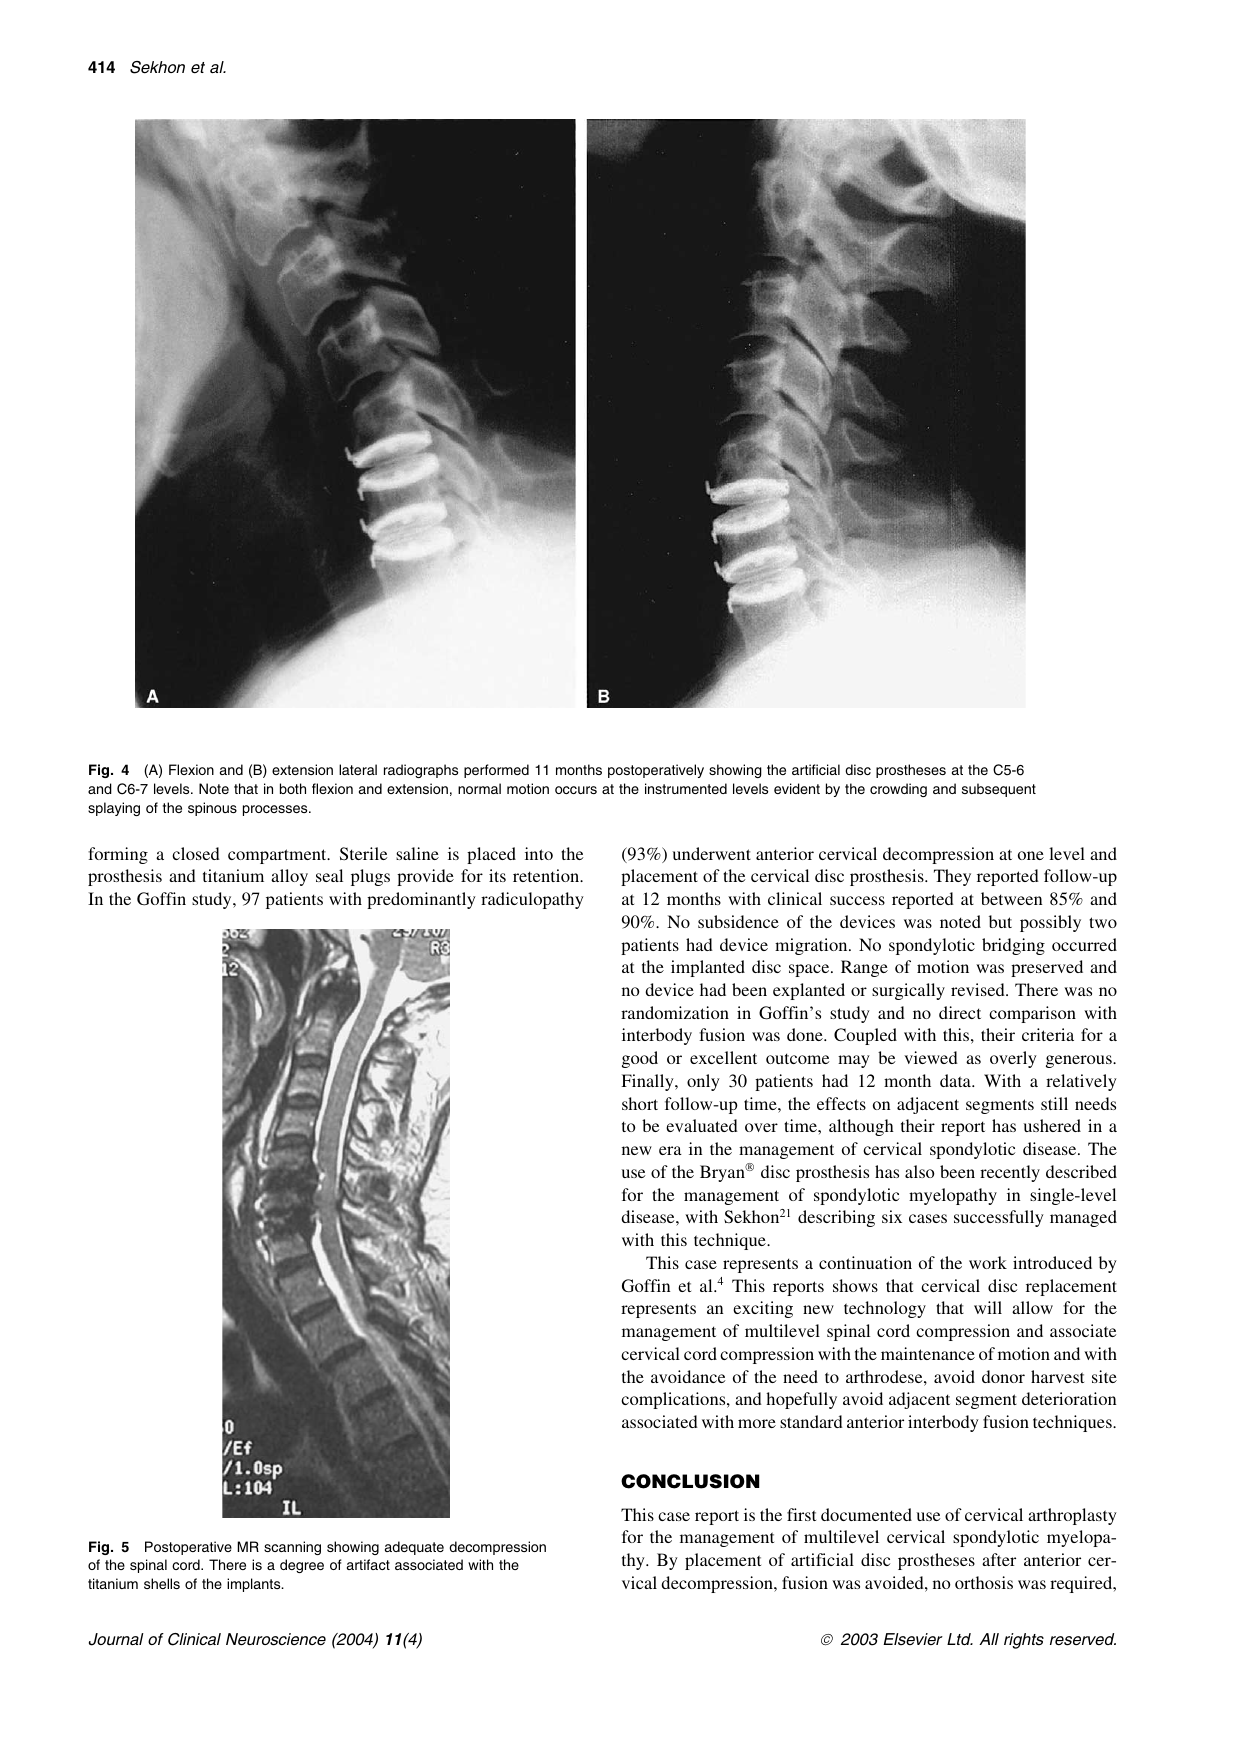 The height and width of the document is (1747, 1234). Describe the element at coordinates (576, 790) in the document. I see `occurs` at that location.
